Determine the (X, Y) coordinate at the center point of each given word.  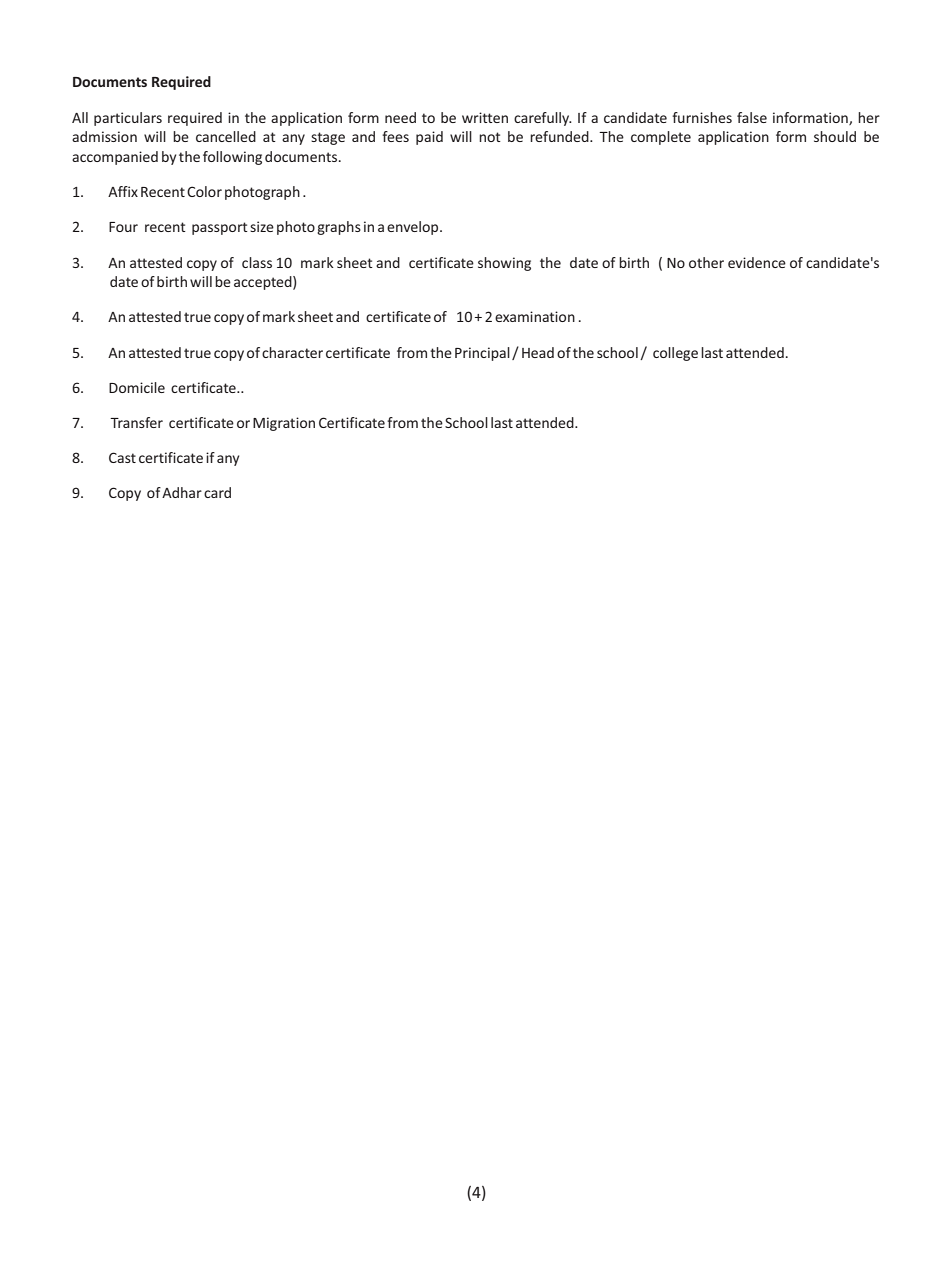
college (675, 354)
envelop (414, 228)
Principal (482, 354)
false (752, 117)
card (217, 492)
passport (220, 228)
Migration (284, 424)
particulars (128, 119)
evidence (757, 262)
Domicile (137, 387)
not (490, 137)
